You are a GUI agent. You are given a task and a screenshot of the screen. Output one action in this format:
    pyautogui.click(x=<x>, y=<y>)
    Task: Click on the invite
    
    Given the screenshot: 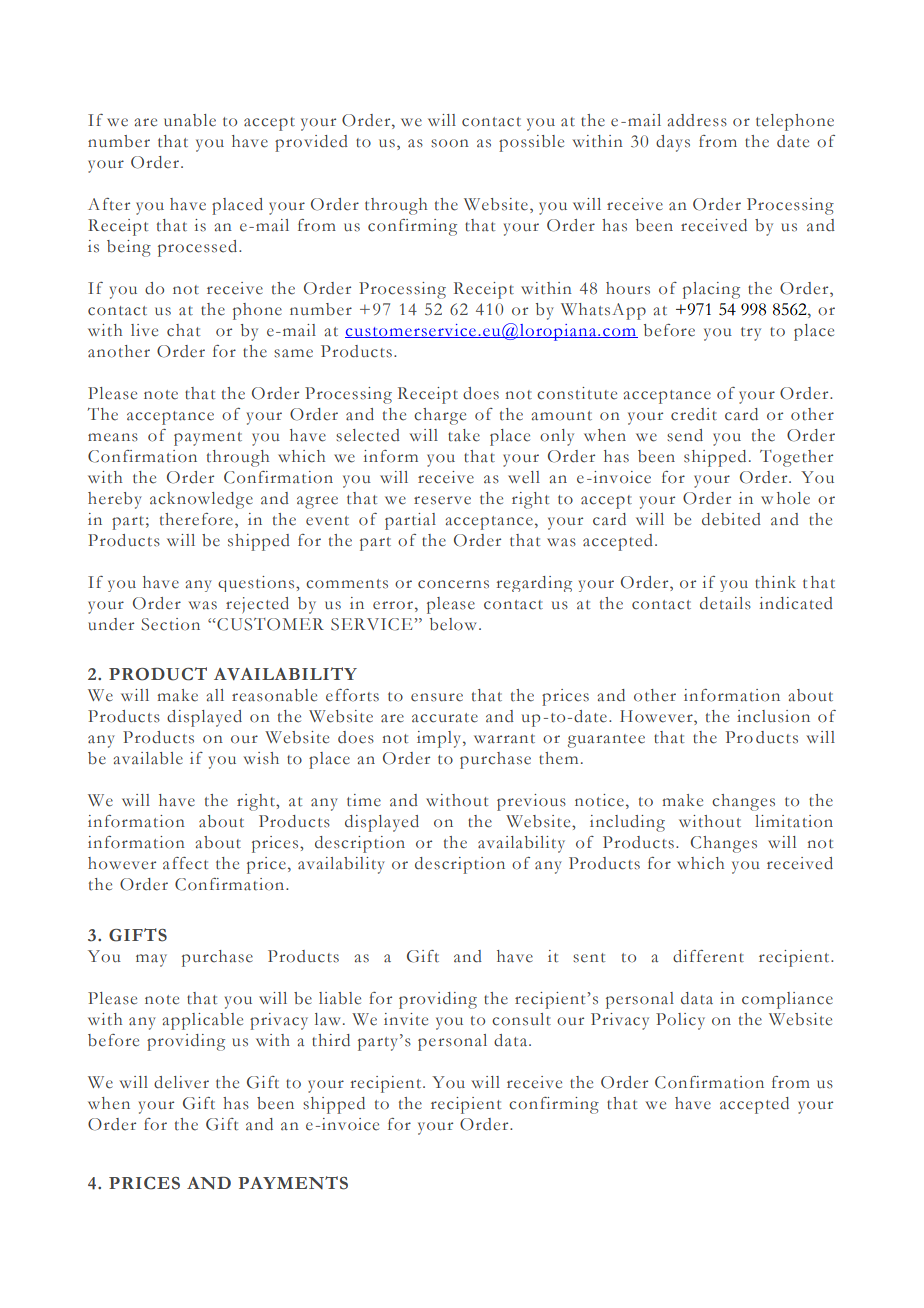 What is the action you would take?
    pyautogui.click(x=406, y=1019)
